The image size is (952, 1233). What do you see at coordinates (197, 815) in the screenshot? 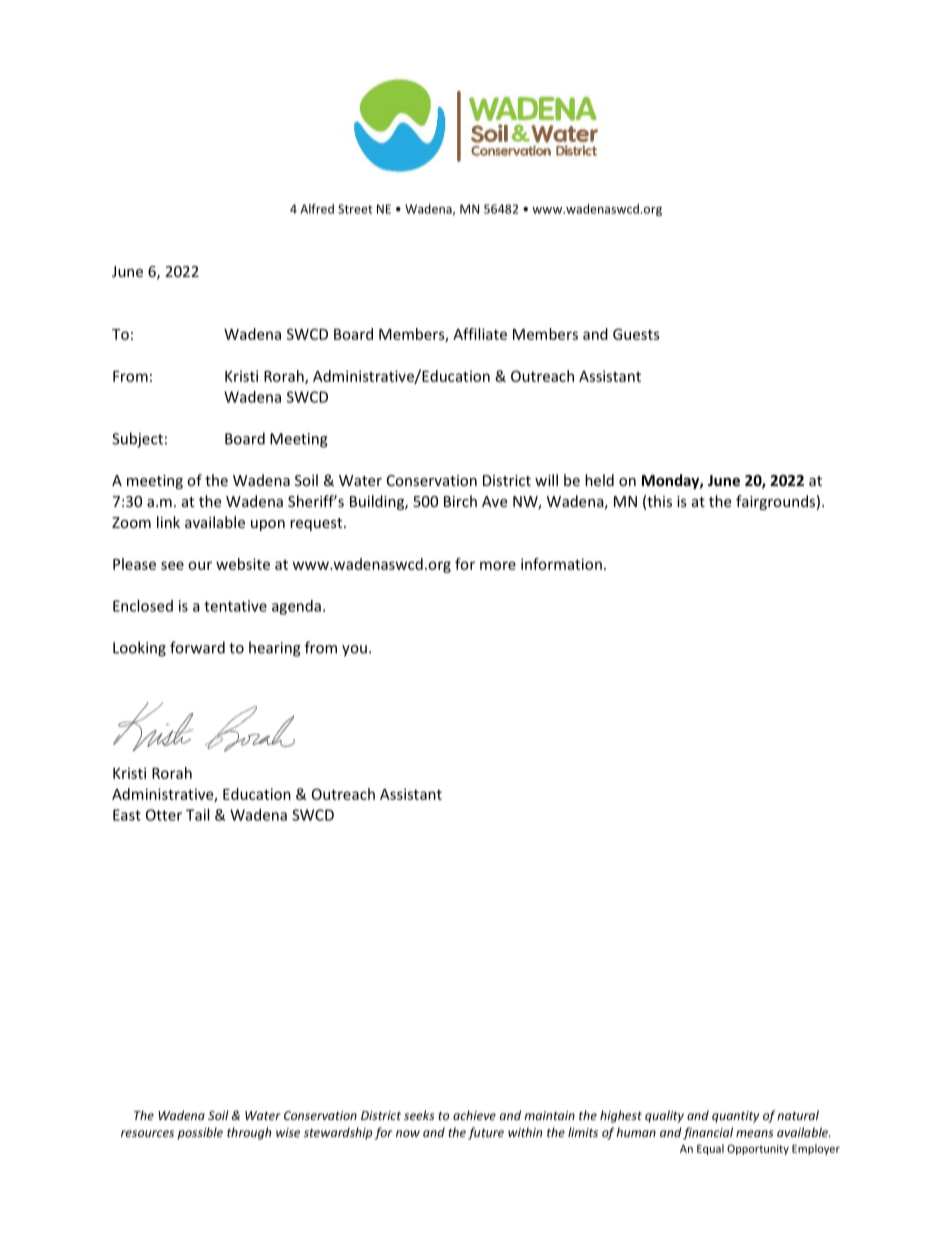
I see `Tail` at bounding box center [197, 815].
